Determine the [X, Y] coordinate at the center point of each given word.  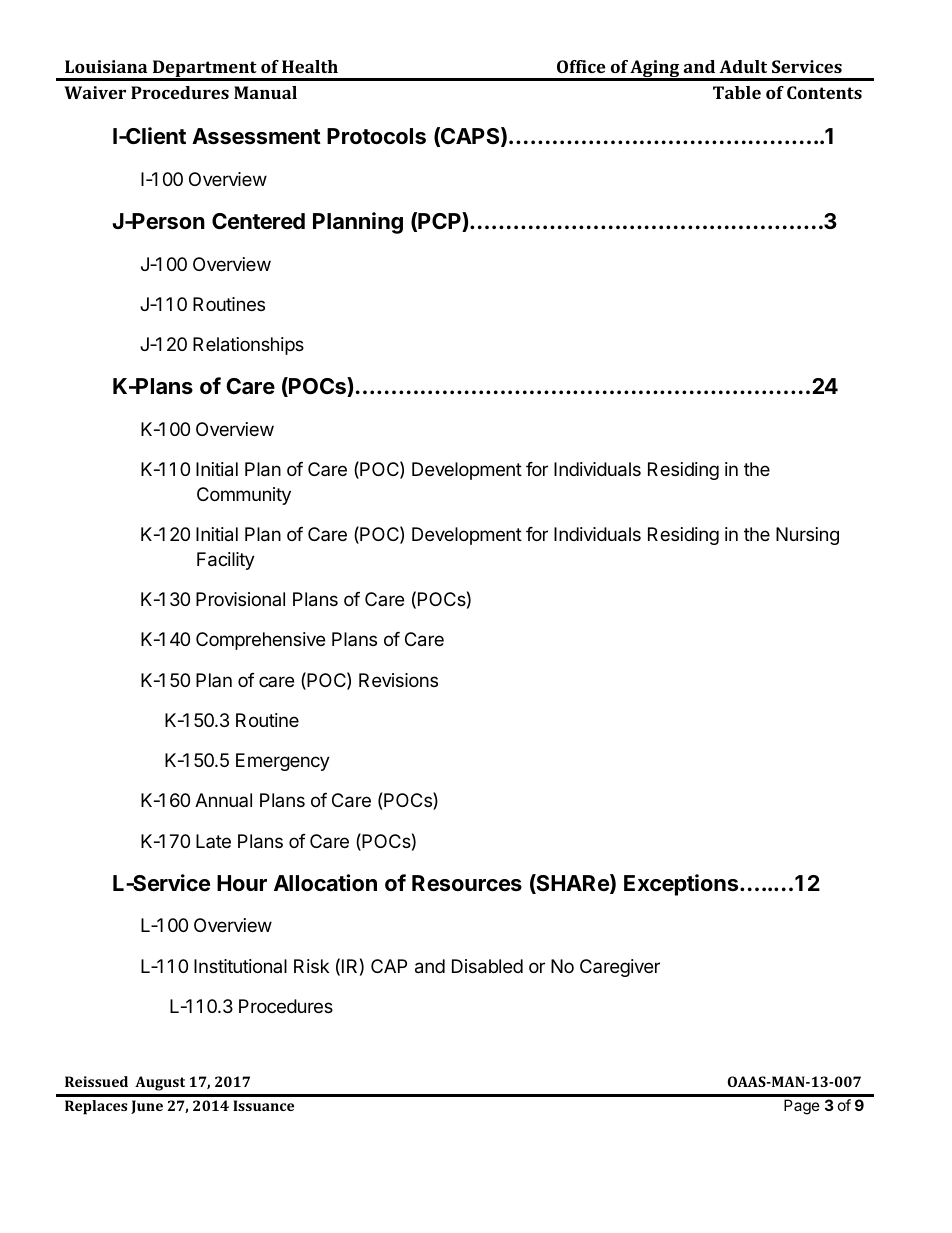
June [147, 1107]
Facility [226, 561]
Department [205, 70]
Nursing [807, 536]
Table [737, 92]
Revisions [398, 680]
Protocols [376, 136]
